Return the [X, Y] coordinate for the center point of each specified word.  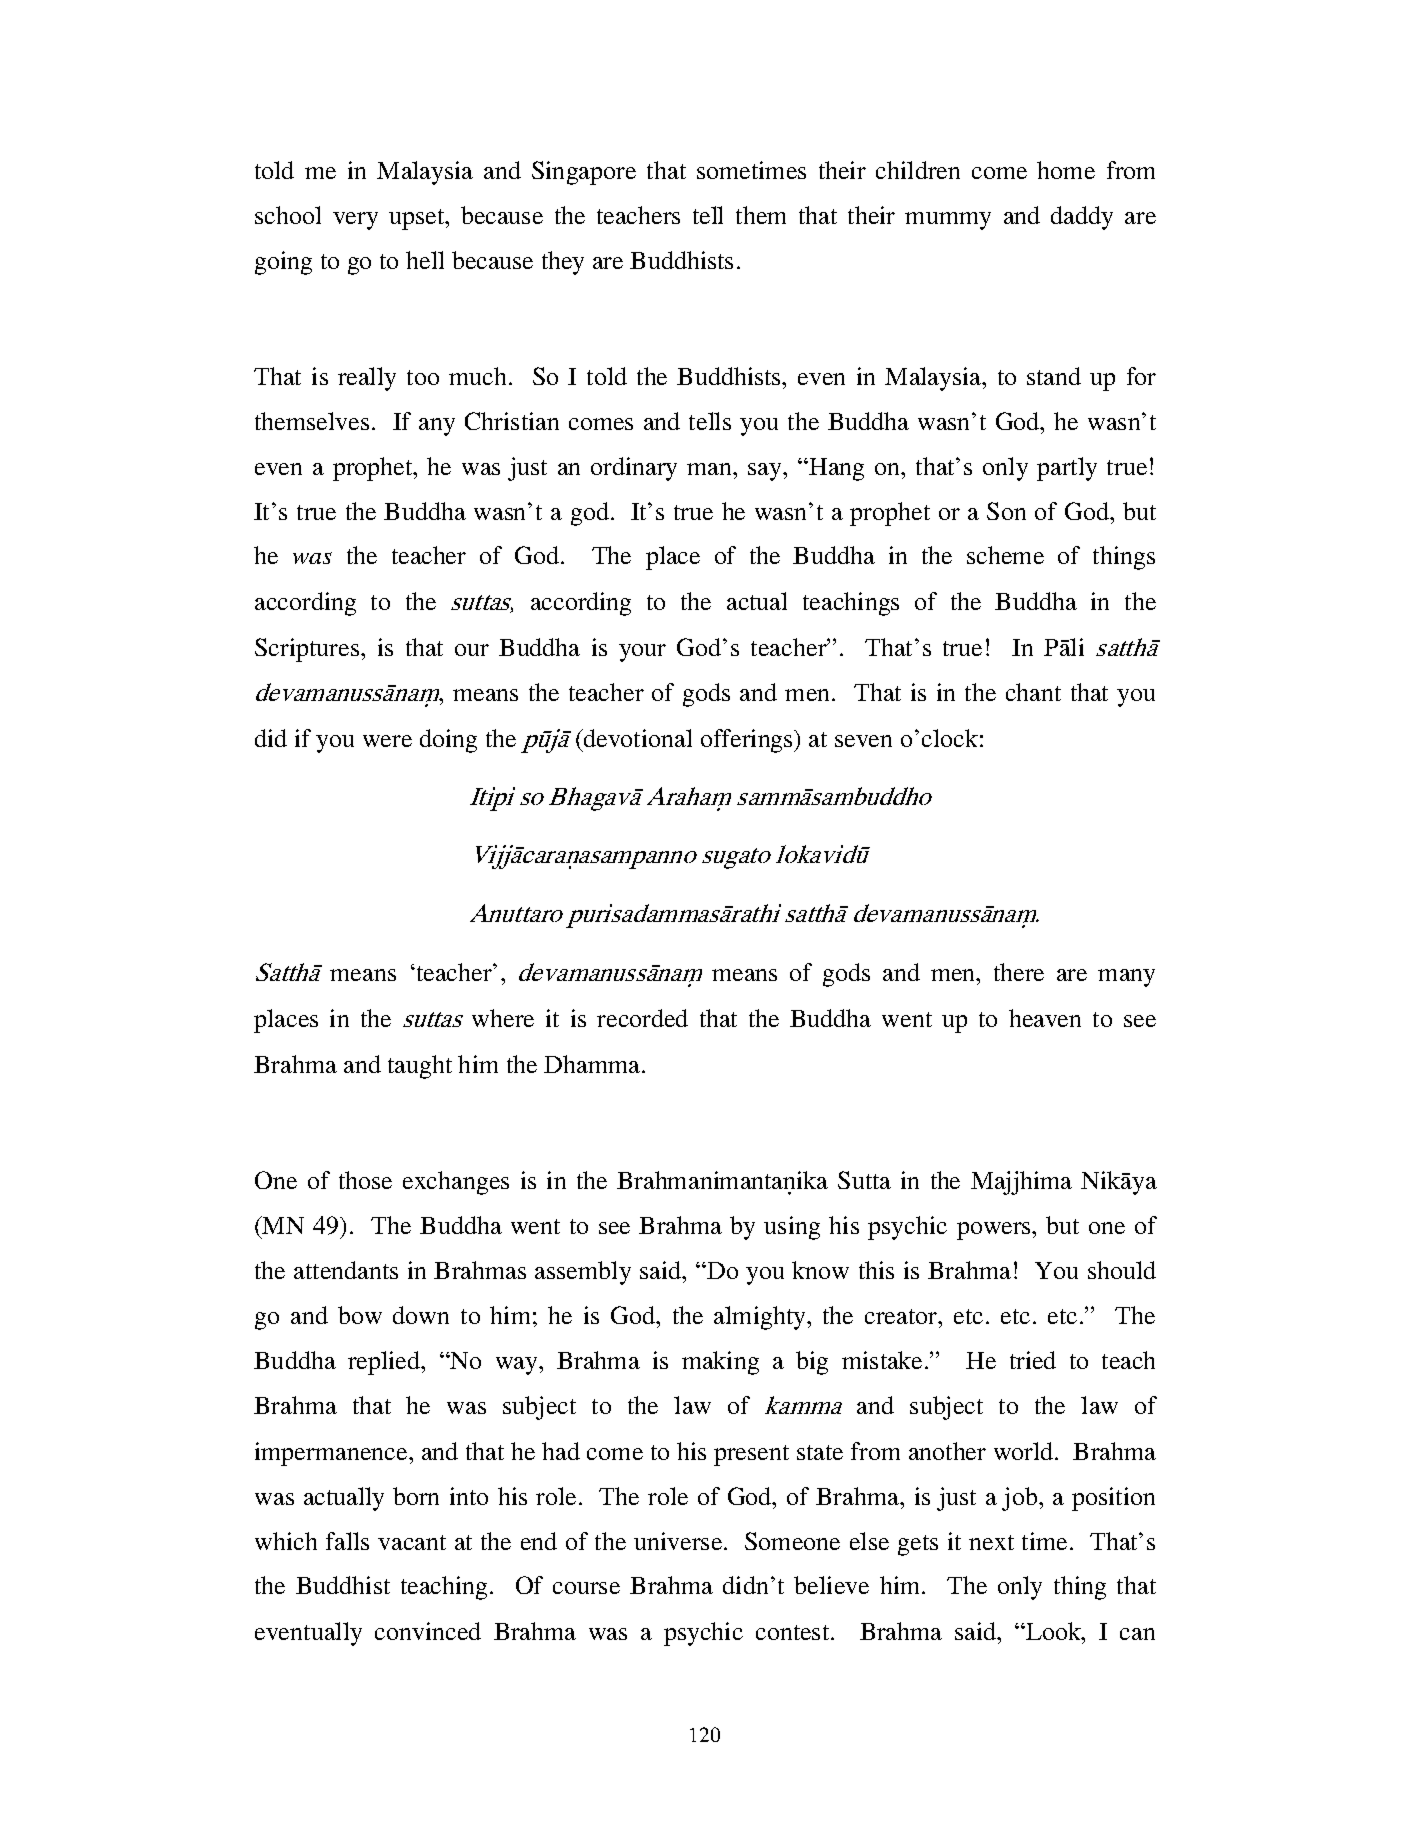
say [766, 472]
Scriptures [308, 650]
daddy [1082, 218]
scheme [1005, 555]
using [792, 1228]
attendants [346, 1270]
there [1019, 972]
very [355, 221]
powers [995, 1231]
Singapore [584, 173]
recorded [642, 1018]
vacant [412, 1542]
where [503, 1018]
